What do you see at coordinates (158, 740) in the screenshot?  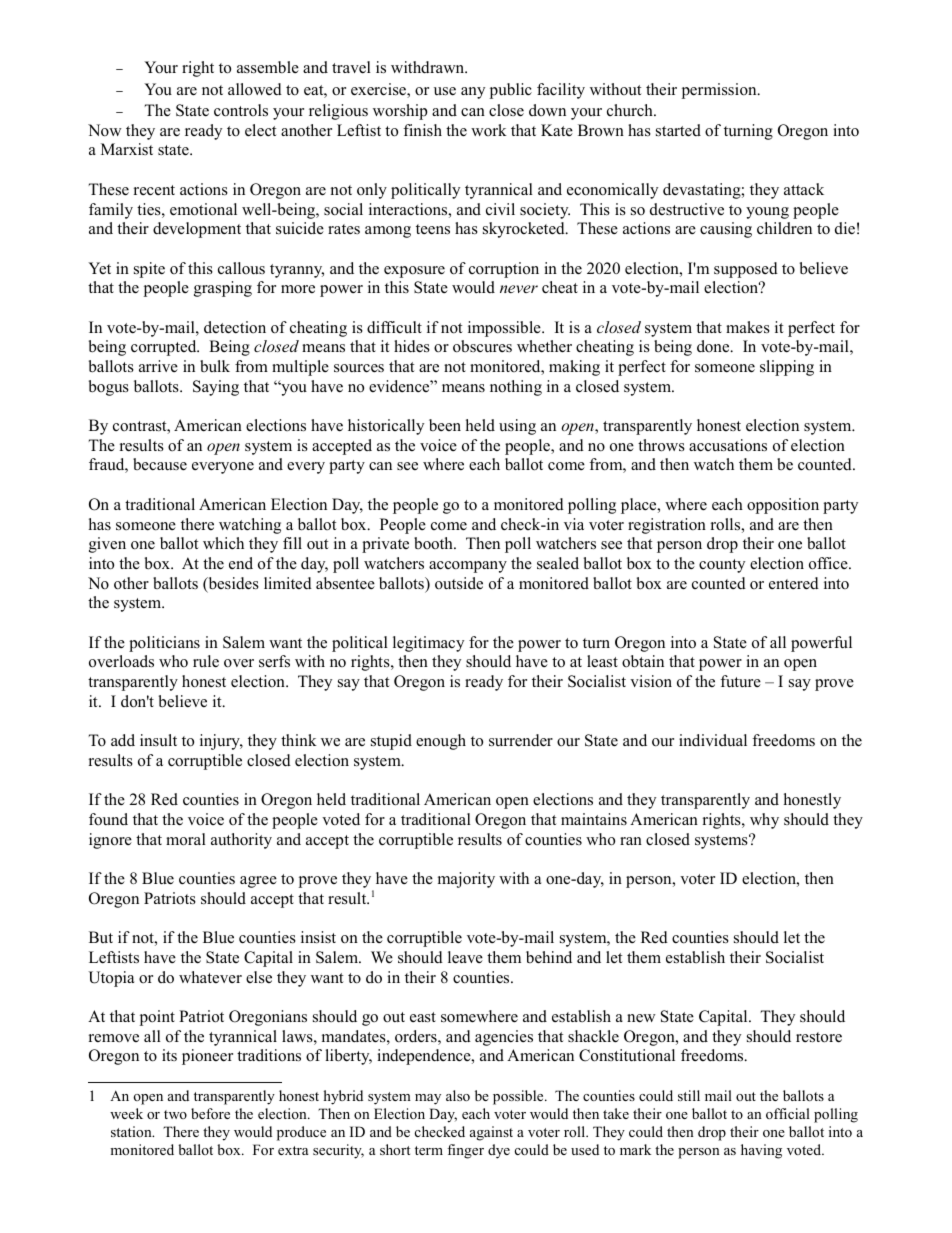 I see `insult` at bounding box center [158, 740].
